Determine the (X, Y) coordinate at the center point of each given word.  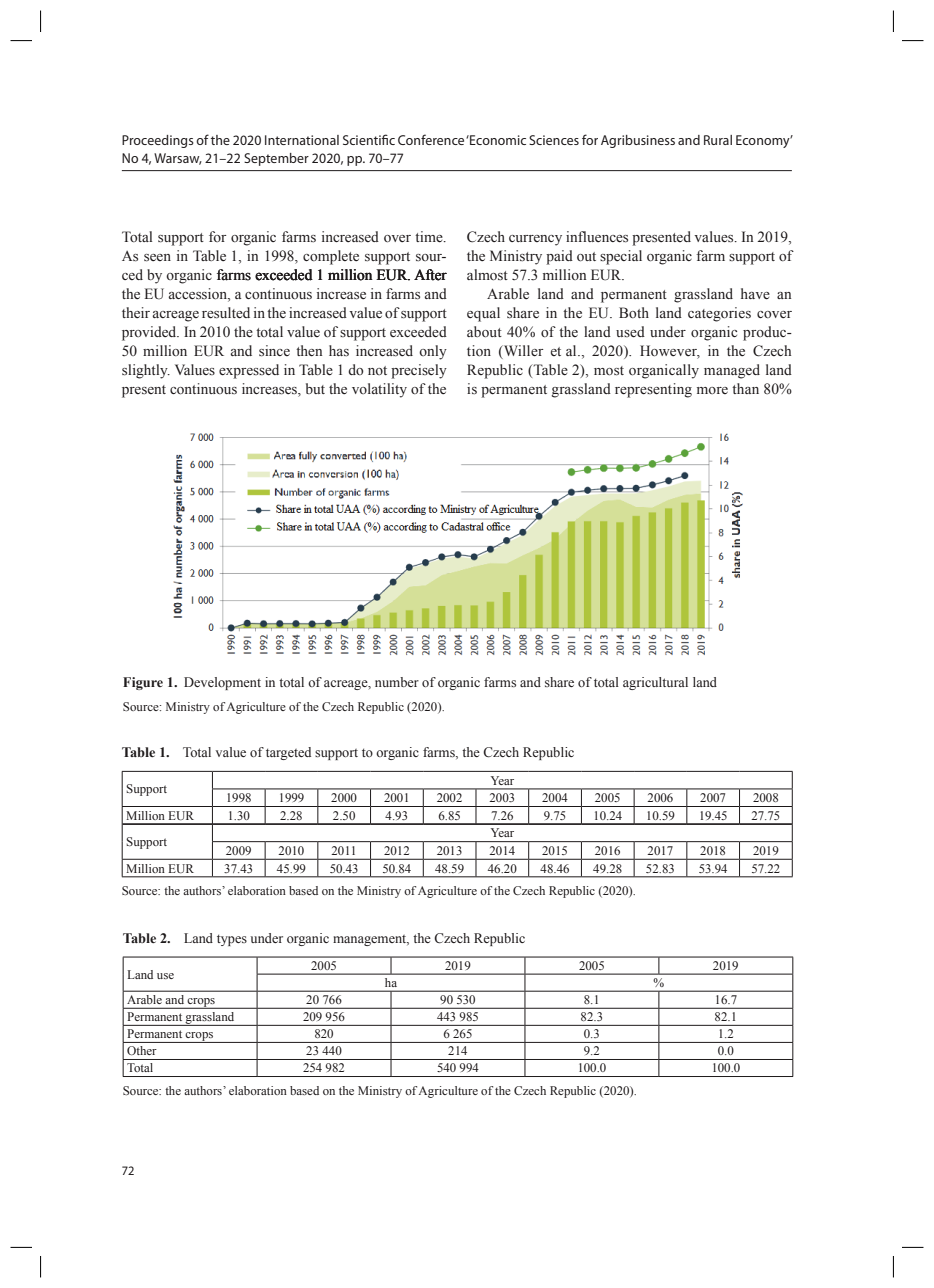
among (262, 1012)
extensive (441, 1044)
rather (610, 1044)
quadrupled (710, 1010)
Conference (431, 139)
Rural (718, 140)
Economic (497, 140)
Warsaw (178, 159)
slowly (514, 1010)
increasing (356, 1063)
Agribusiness (638, 141)
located (515, 973)
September (276, 159)
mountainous (656, 973)
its (384, 1009)
